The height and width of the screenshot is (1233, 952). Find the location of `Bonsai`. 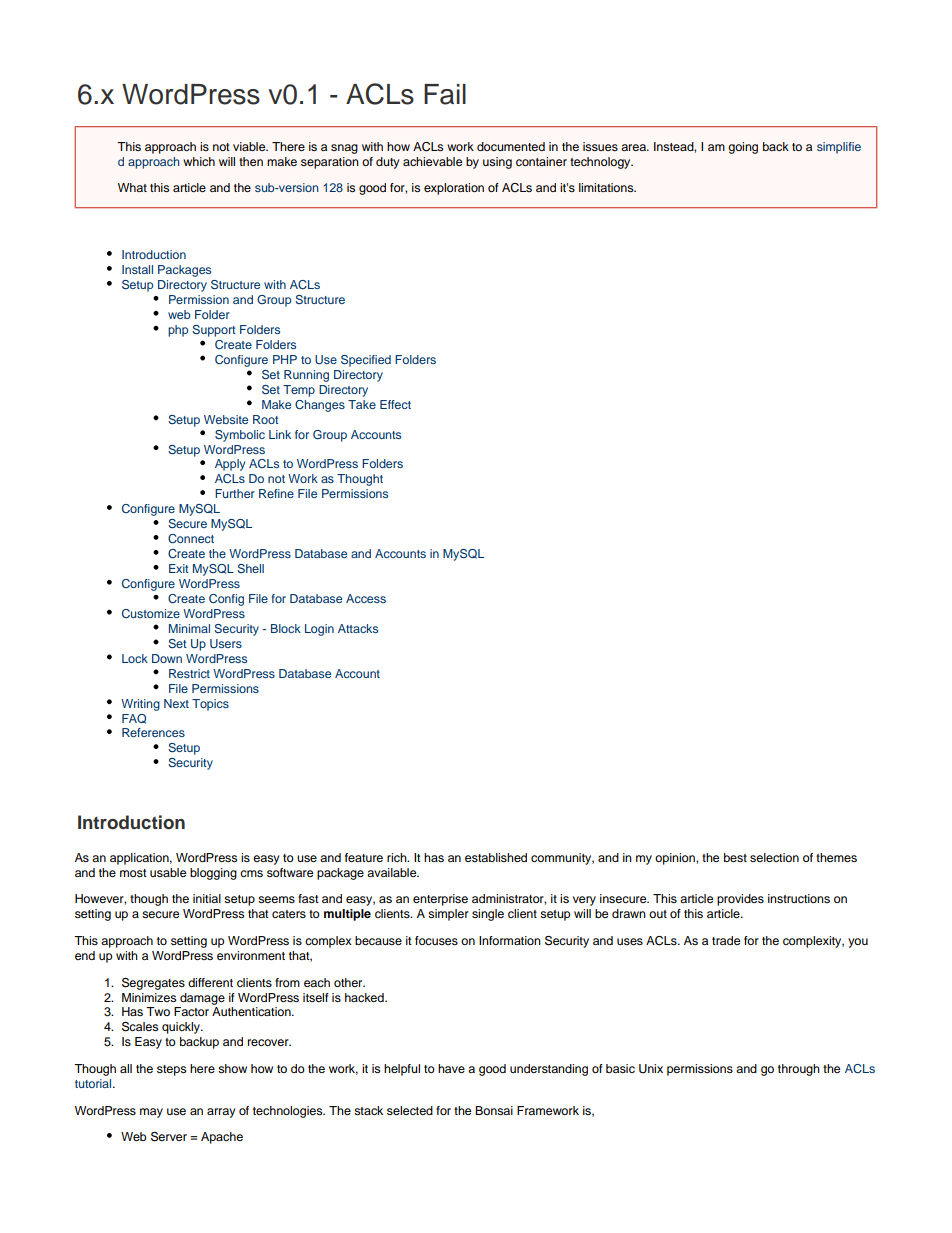

Bonsai is located at coordinates (494, 1110).
